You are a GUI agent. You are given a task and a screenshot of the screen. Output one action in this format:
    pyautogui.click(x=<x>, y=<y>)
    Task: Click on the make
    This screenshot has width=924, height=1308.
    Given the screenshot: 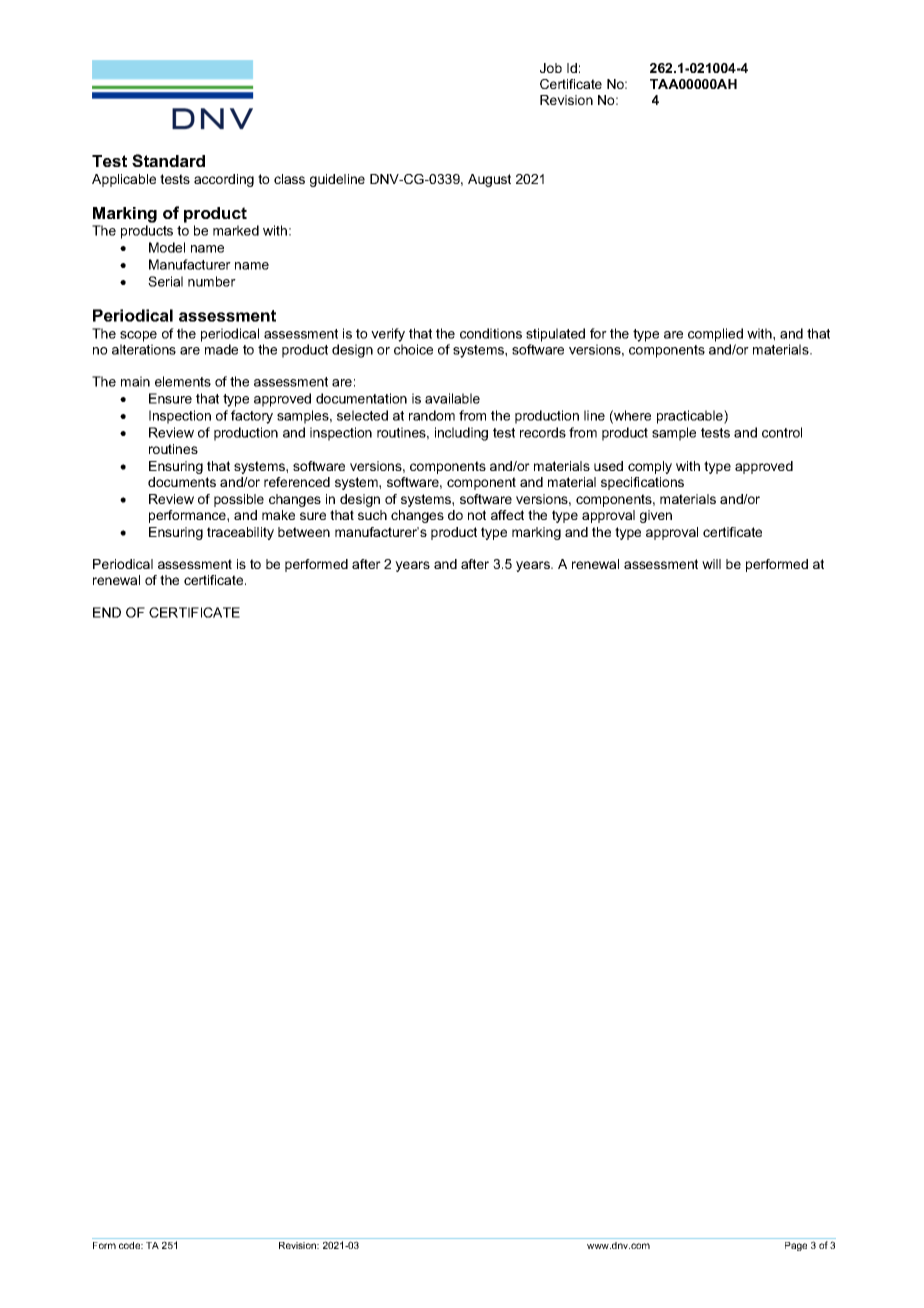 What is the action you would take?
    pyautogui.click(x=278, y=515)
